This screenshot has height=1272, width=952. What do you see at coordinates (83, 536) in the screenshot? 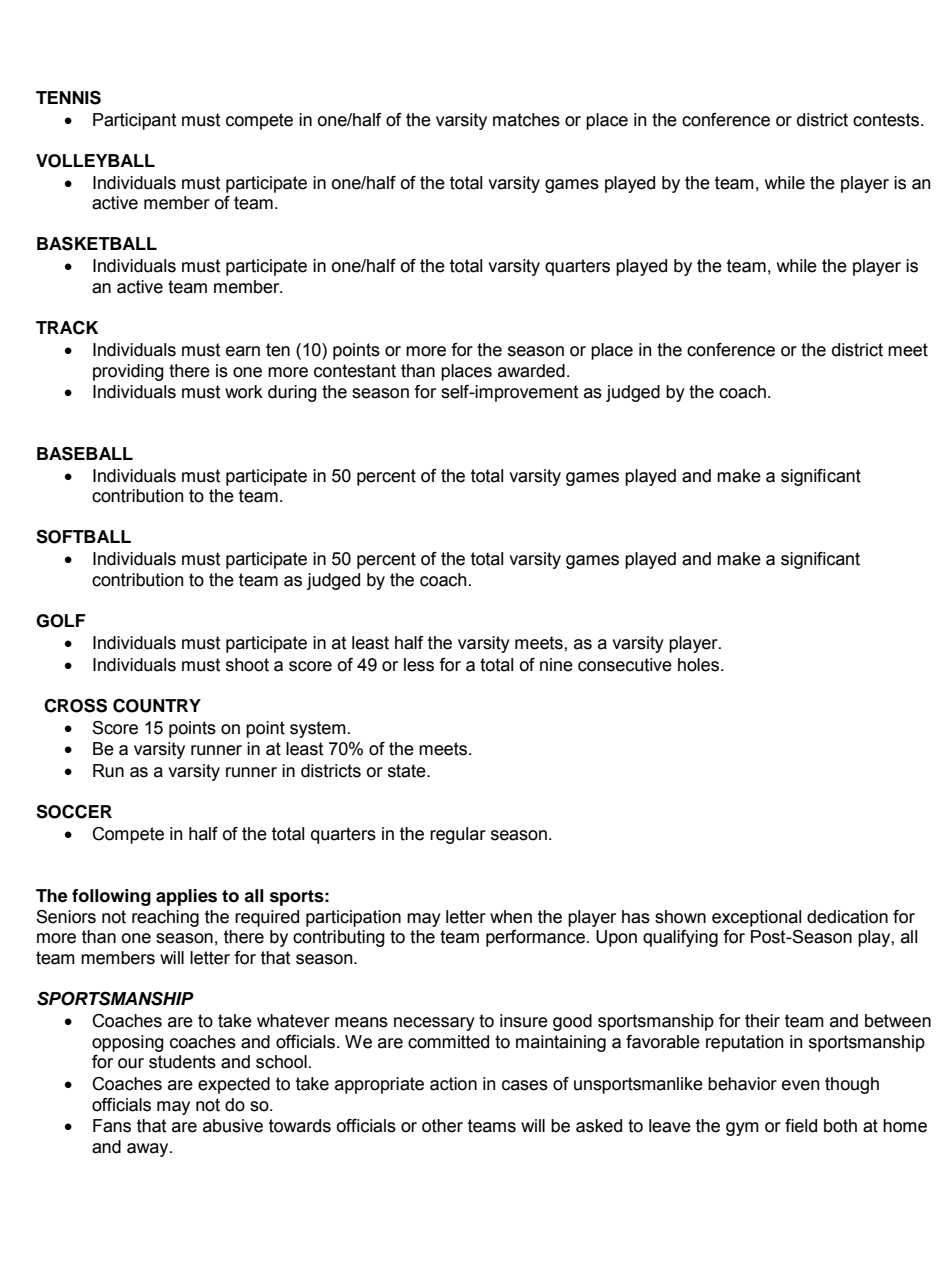
I see `SOFTBALL` at bounding box center [83, 536].
